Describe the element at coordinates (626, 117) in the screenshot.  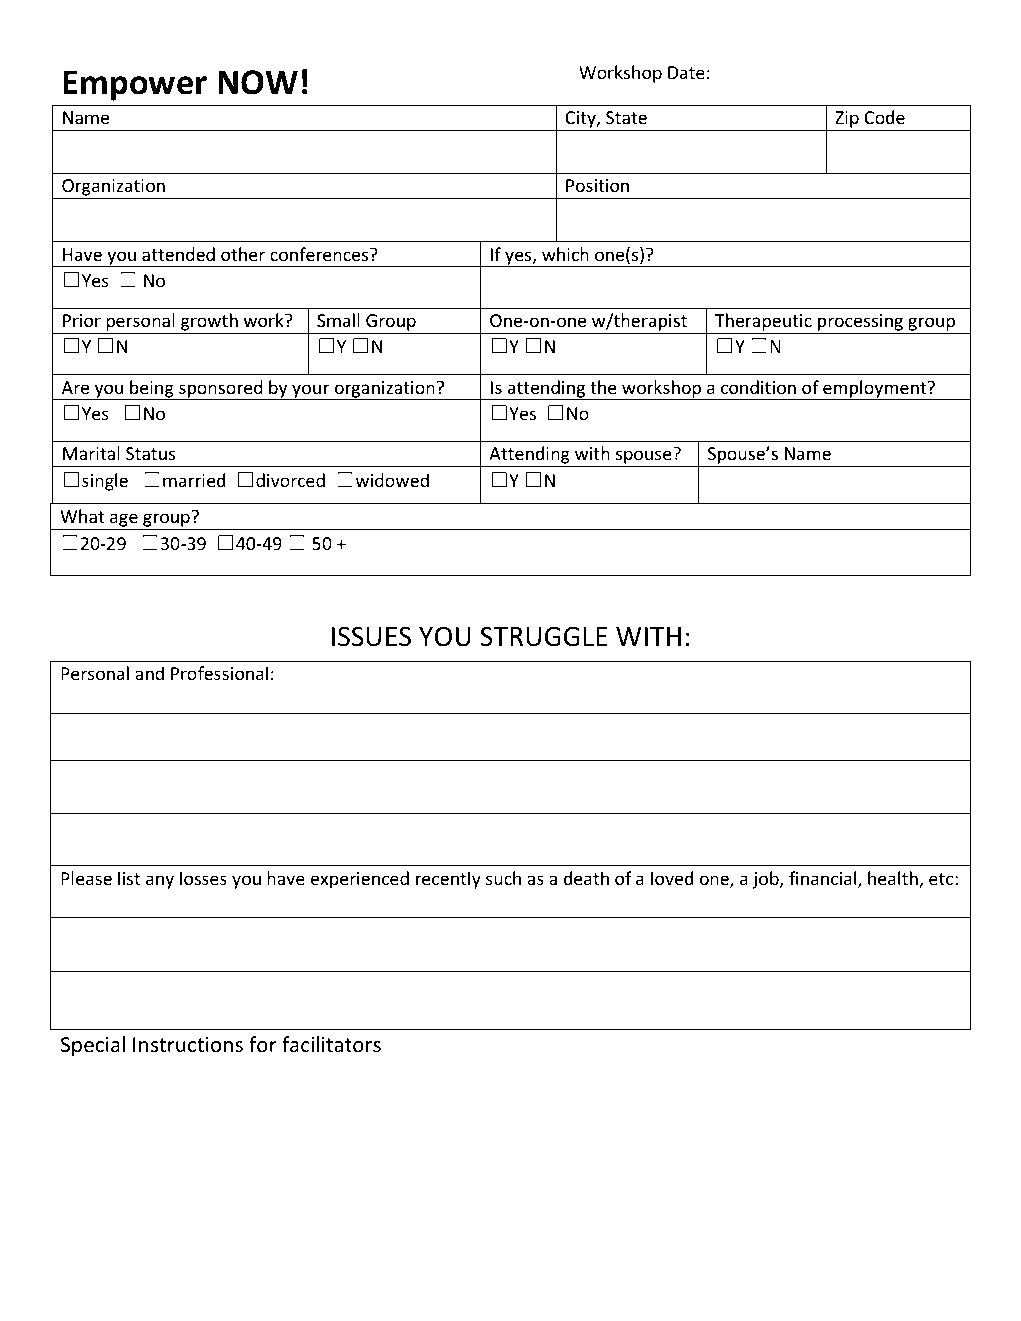
I see `State` at that location.
